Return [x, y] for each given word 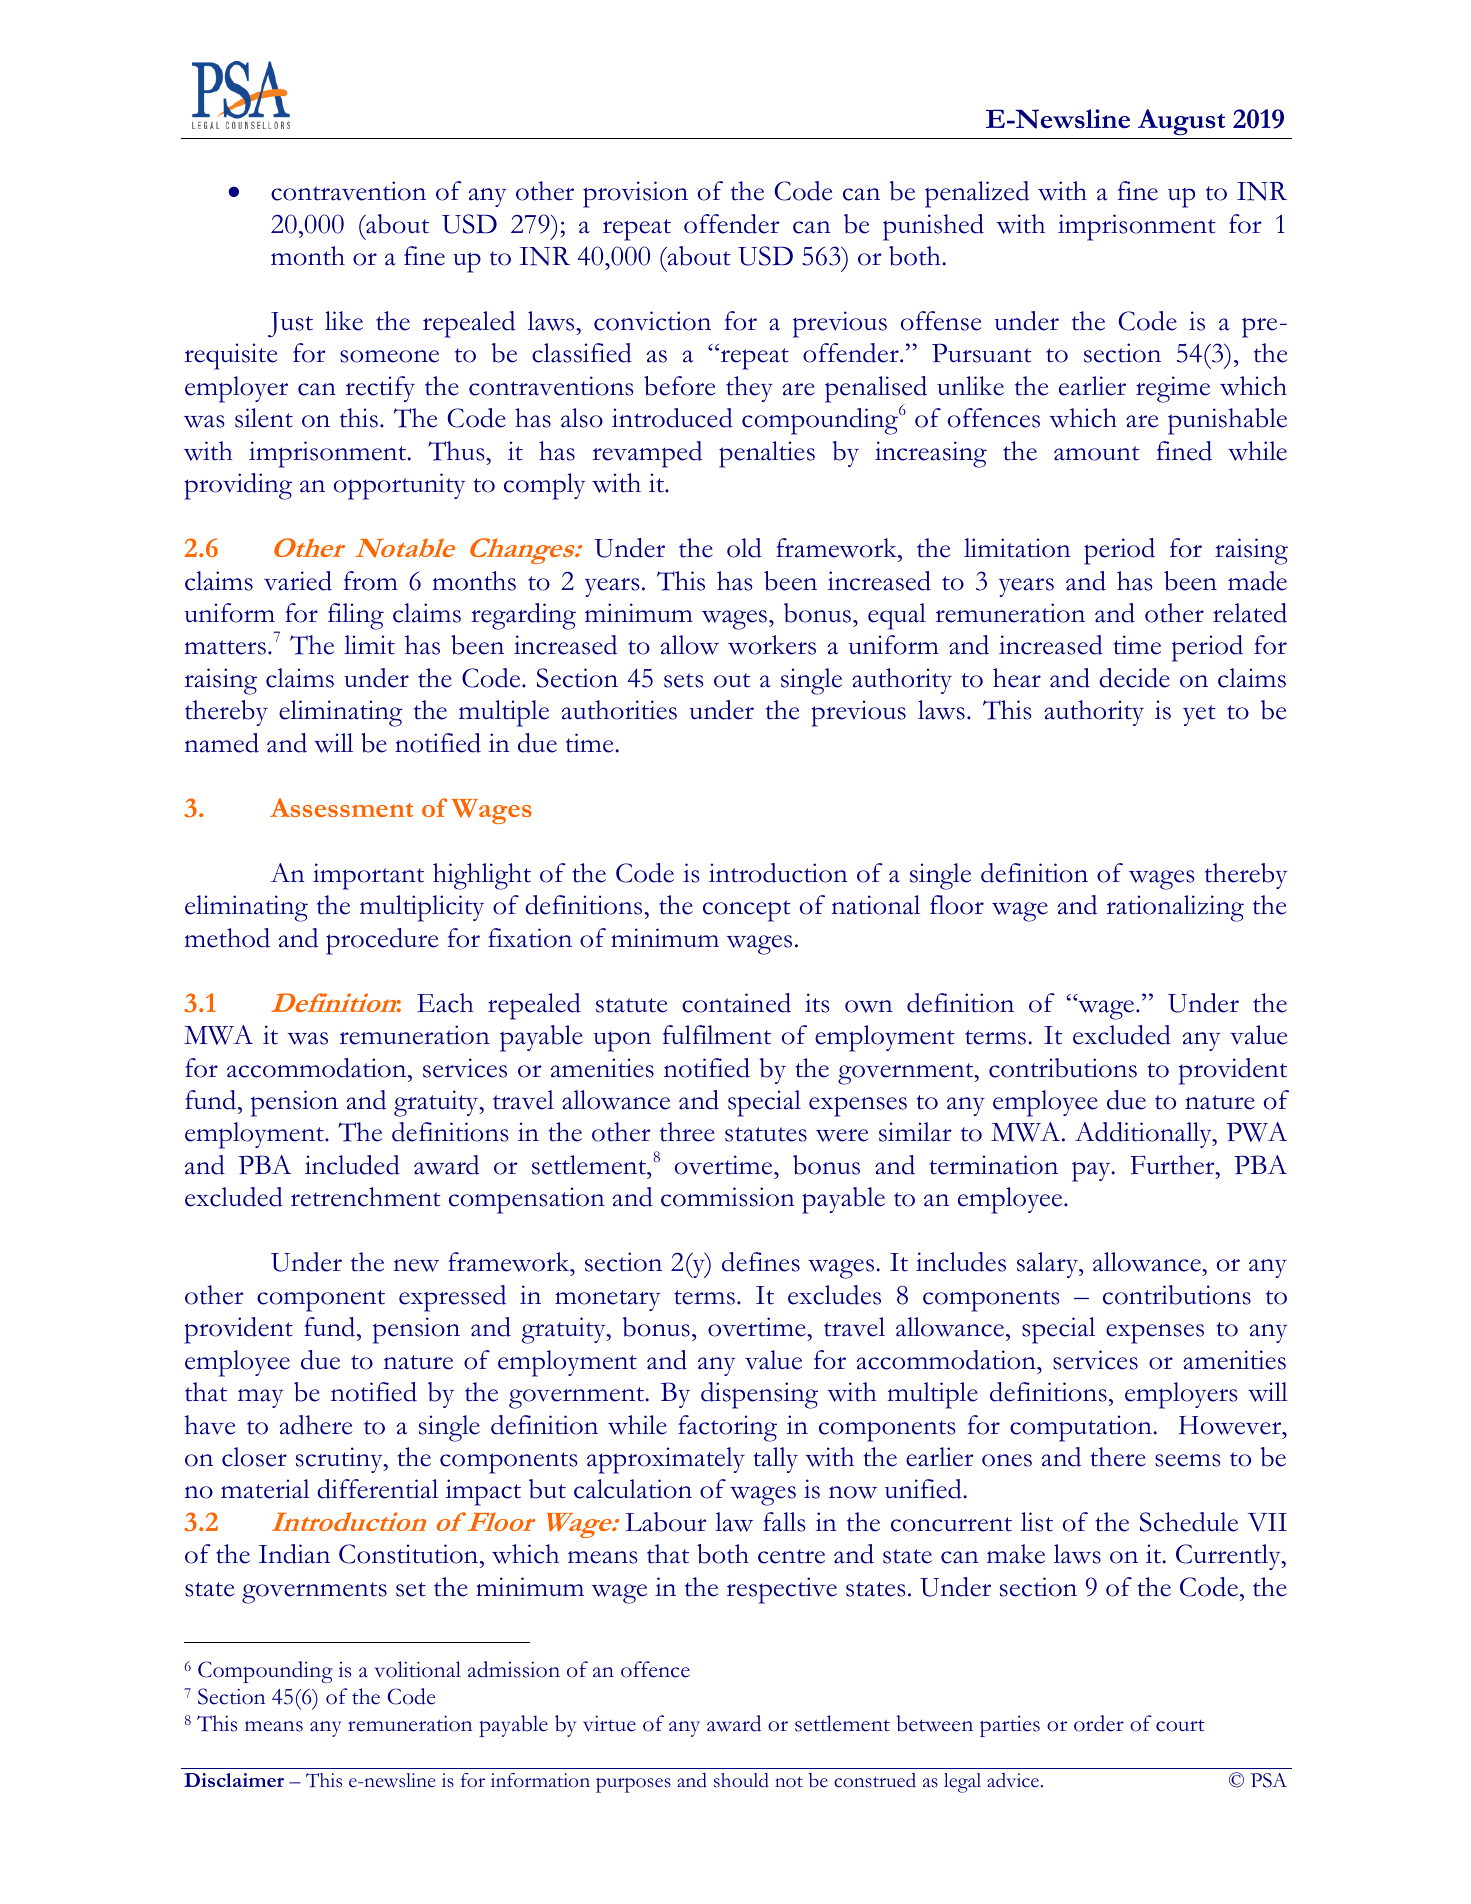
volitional [417, 1669]
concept [747, 911]
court [1180, 1726]
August [1181, 122]
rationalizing [1175, 908]
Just [290, 325]
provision [635, 194]
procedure [382, 941]
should [741, 1780]
